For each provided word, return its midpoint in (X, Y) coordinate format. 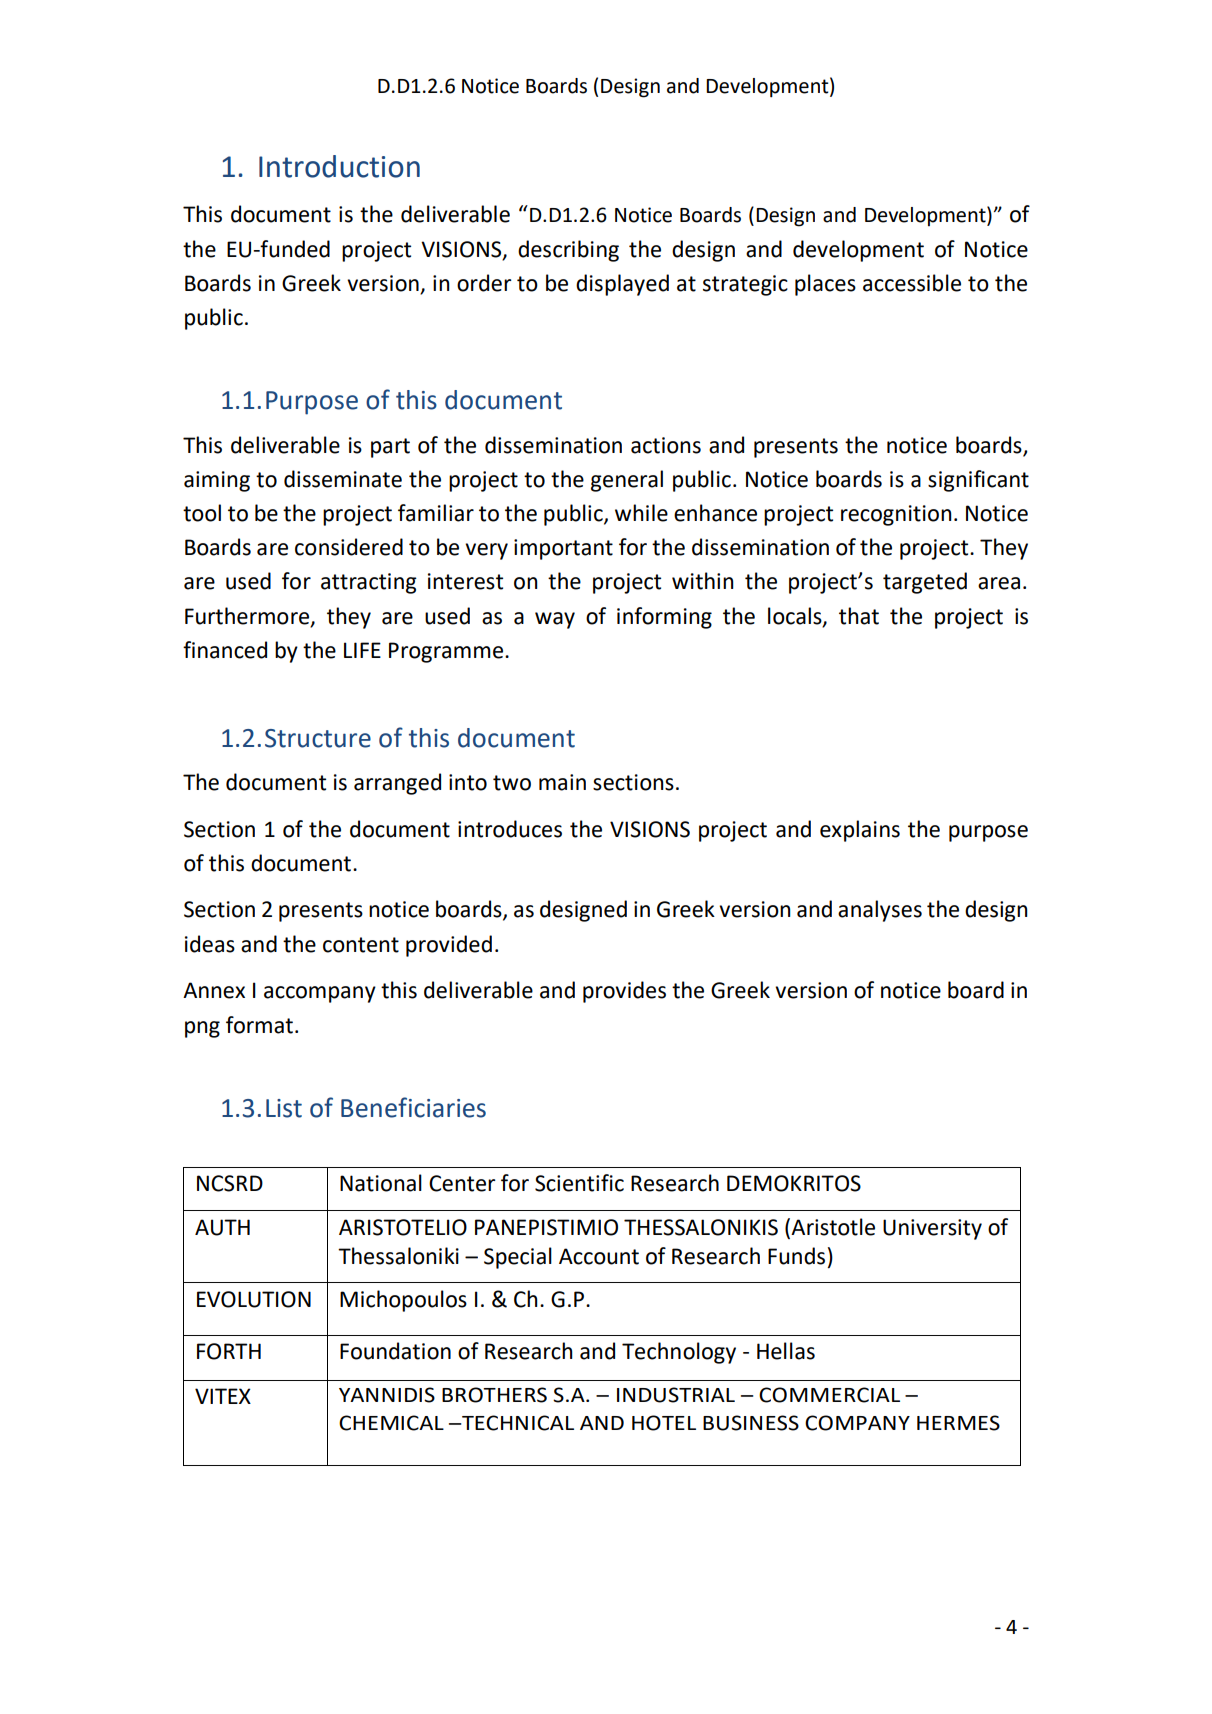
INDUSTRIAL (676, 1395)
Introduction (339, 166)
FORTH (229, 1351)
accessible (912, 283)
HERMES (958, 1423)
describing (568, 251)
